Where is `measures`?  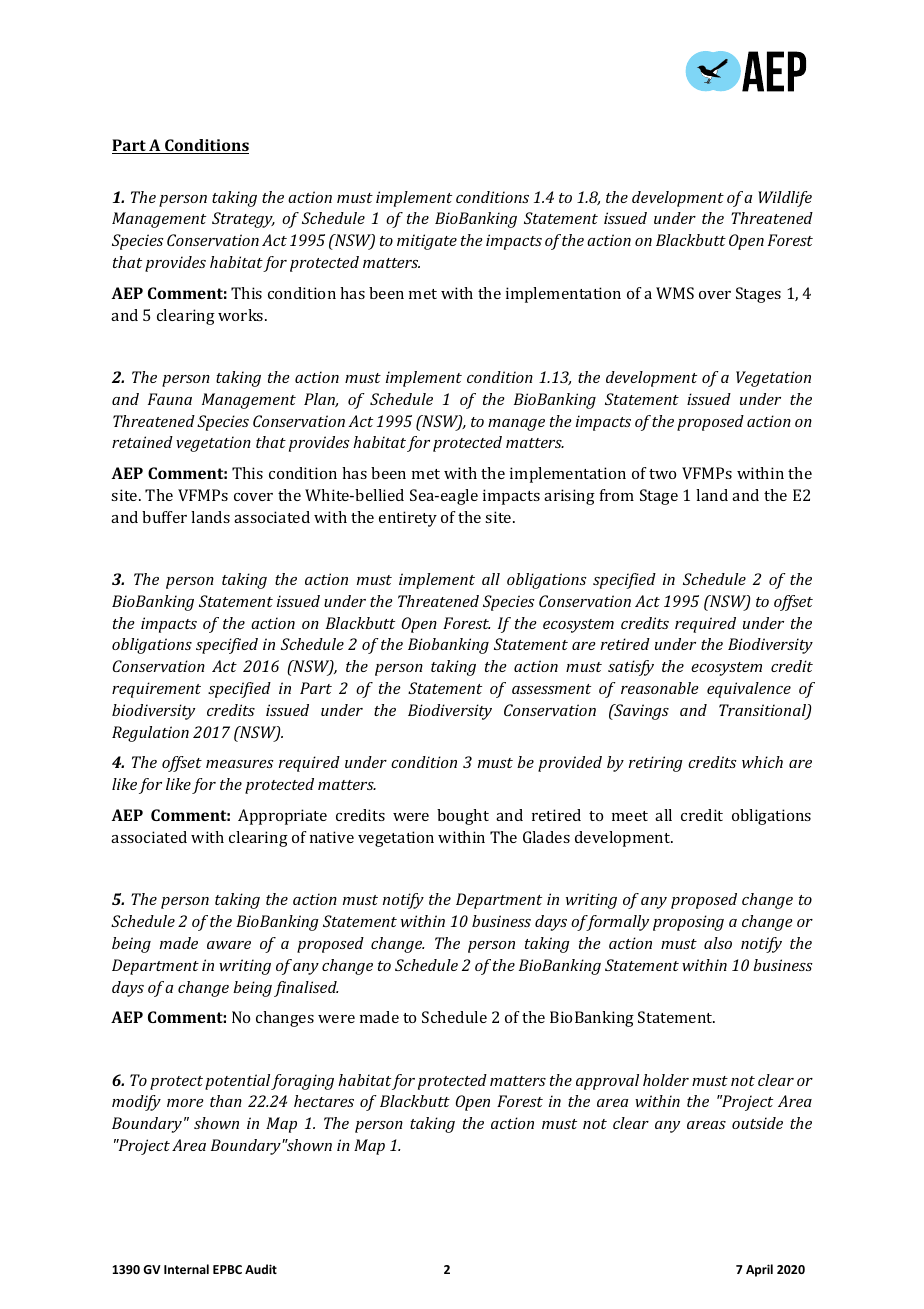
measures is located at coordinates (240, 764).
